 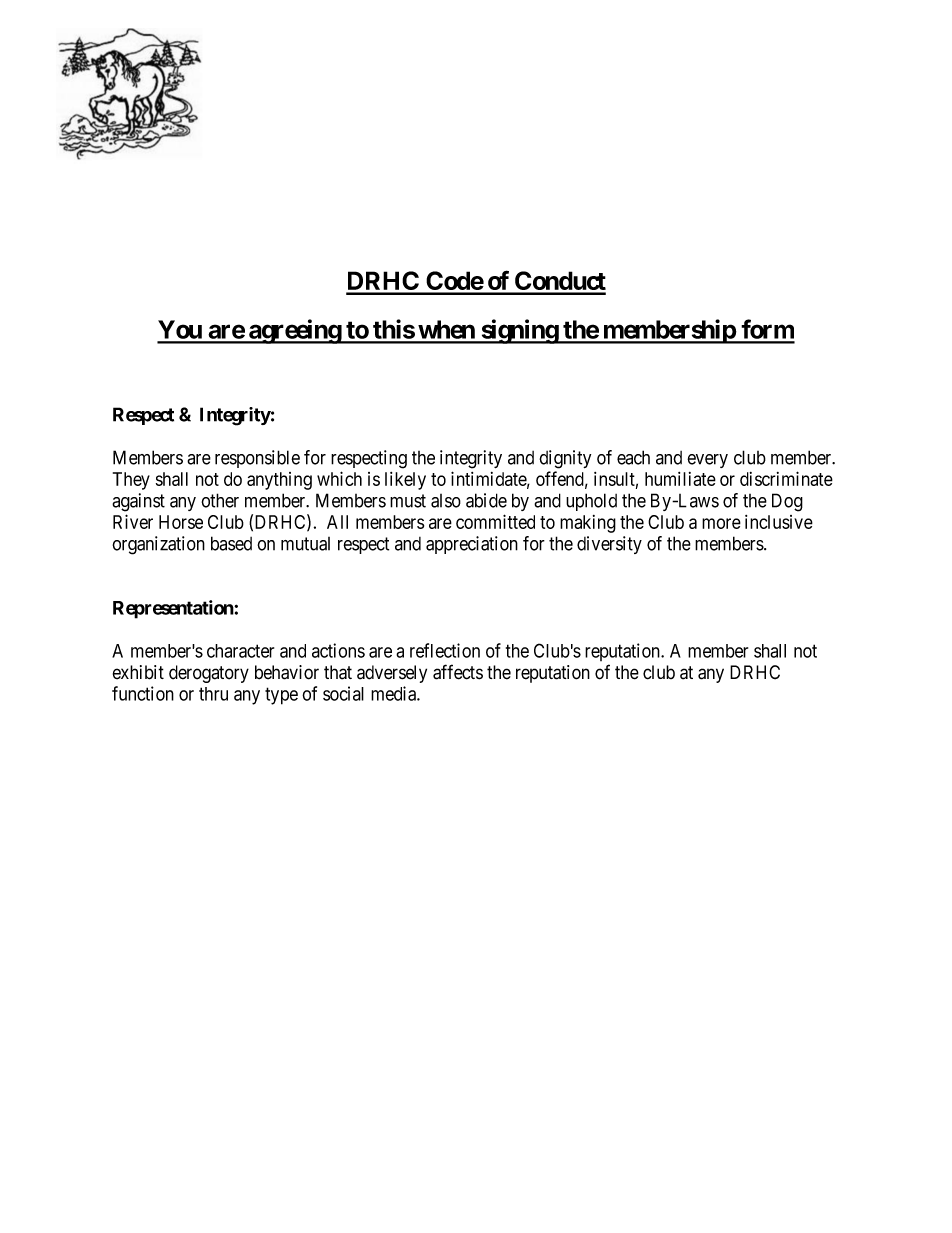 What do you see at coordinates (257, 459) in the screenshot?
I see `responsible` at bounding box center [257, 459].
